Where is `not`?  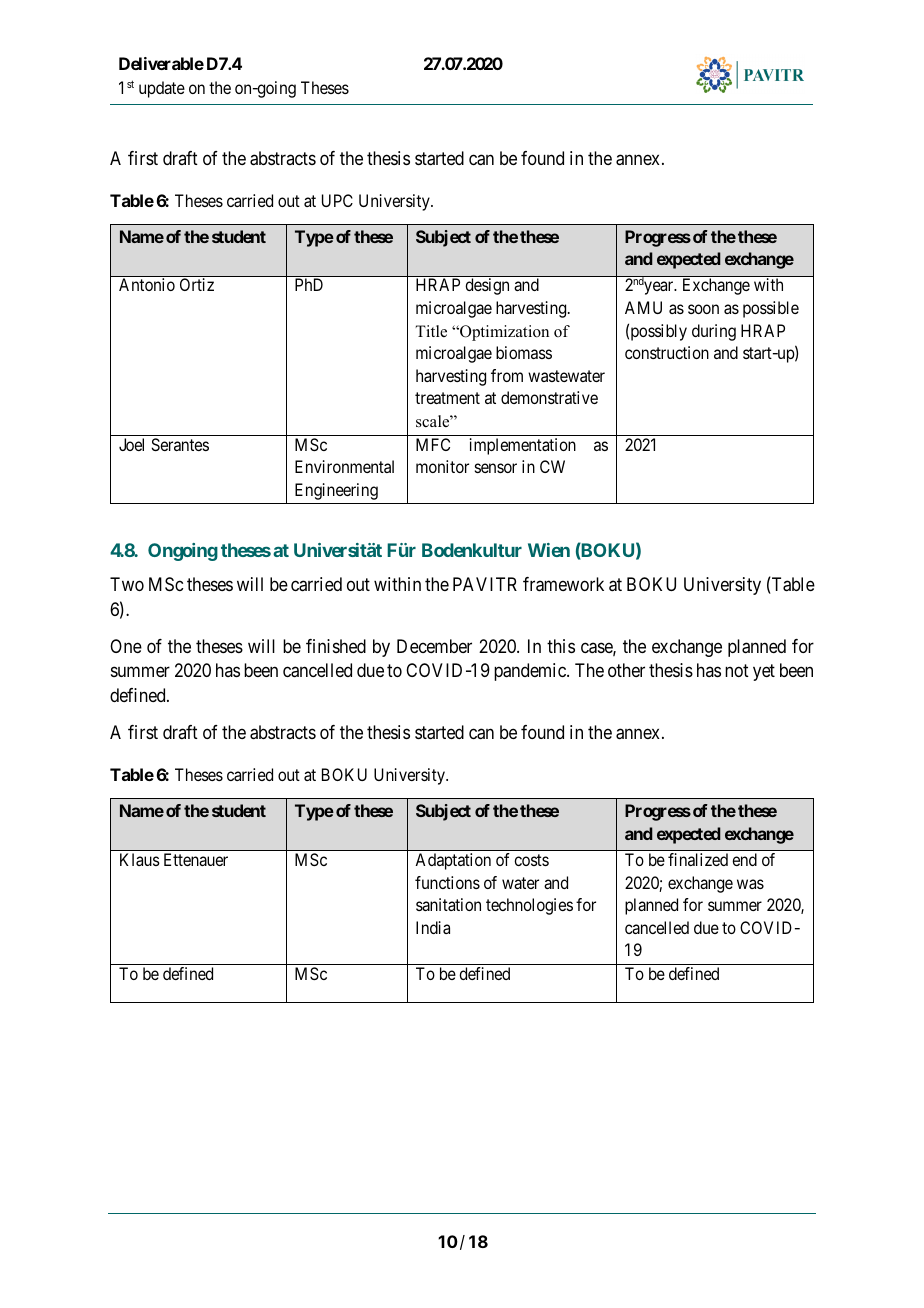 not is located at coordinates (737, 671).
